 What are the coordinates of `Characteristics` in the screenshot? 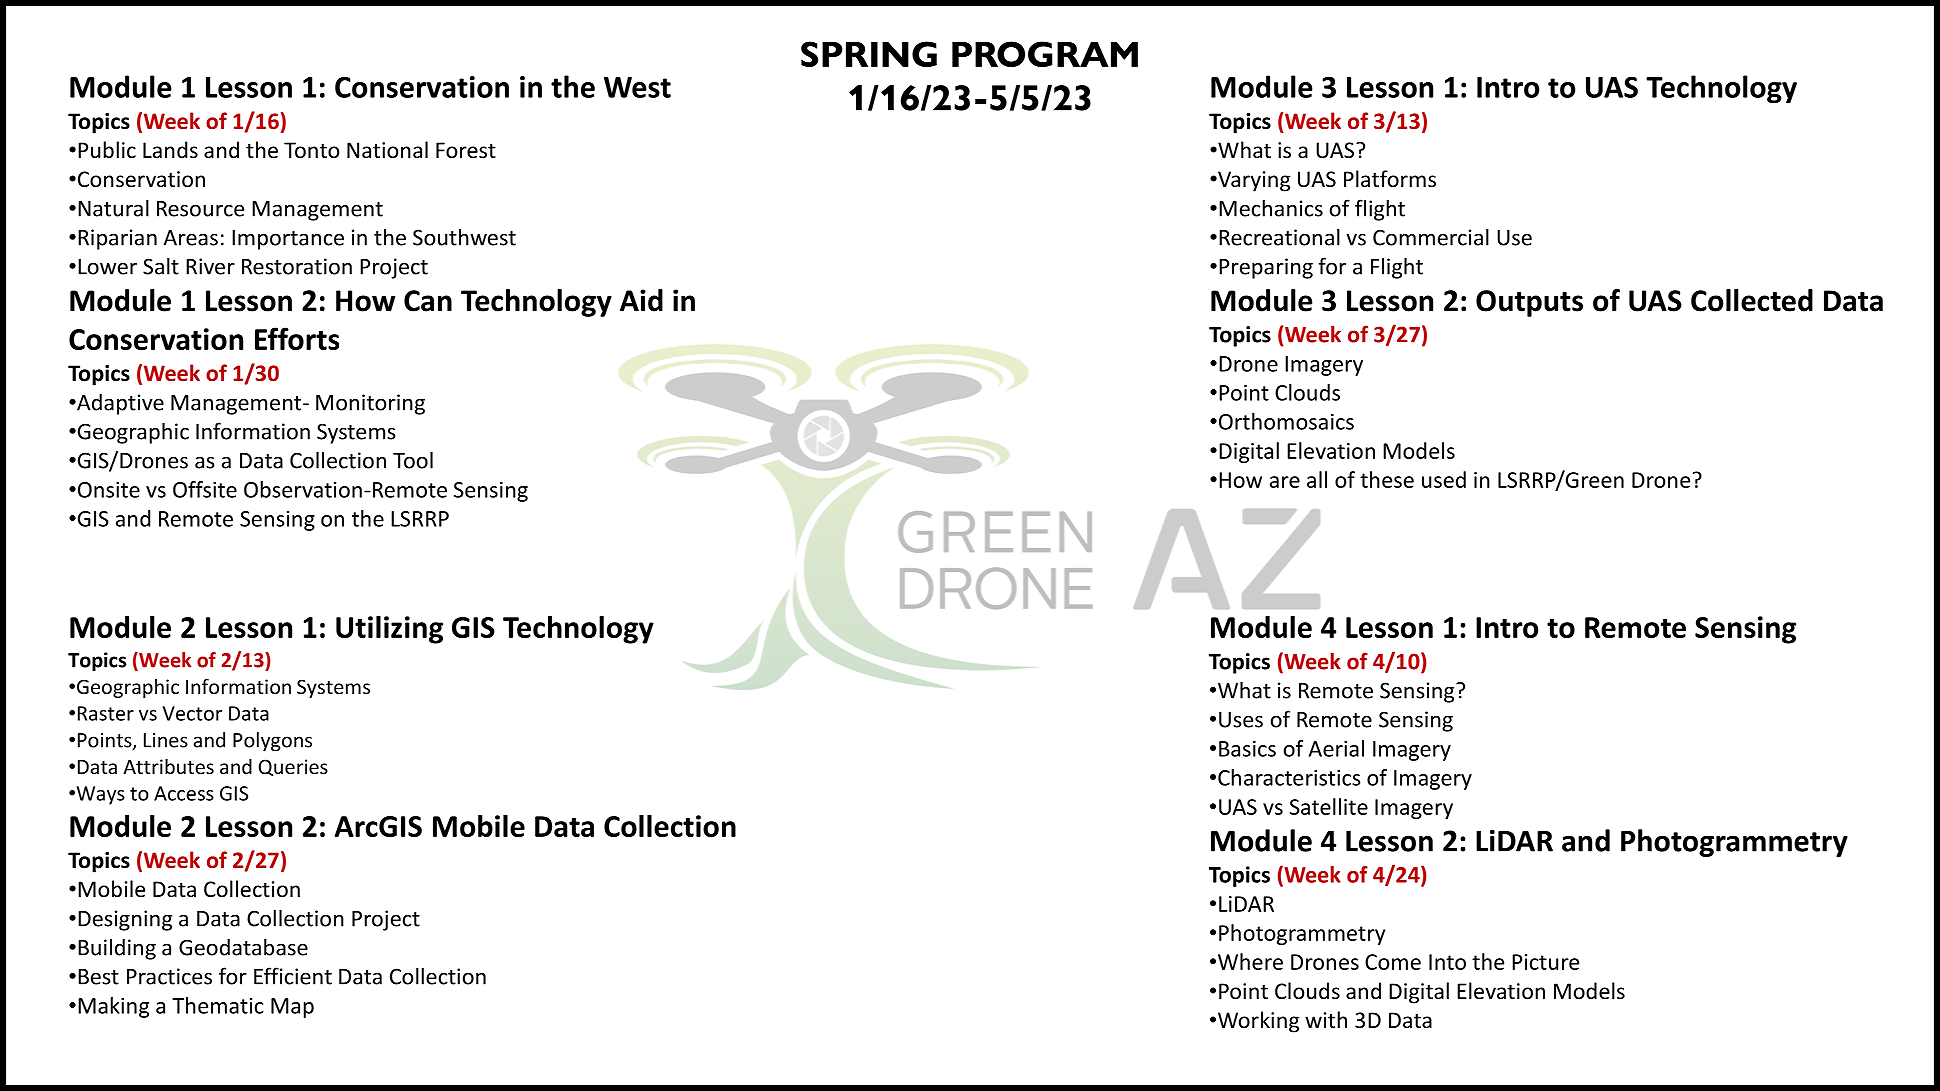 It's located at (1289, 777).
